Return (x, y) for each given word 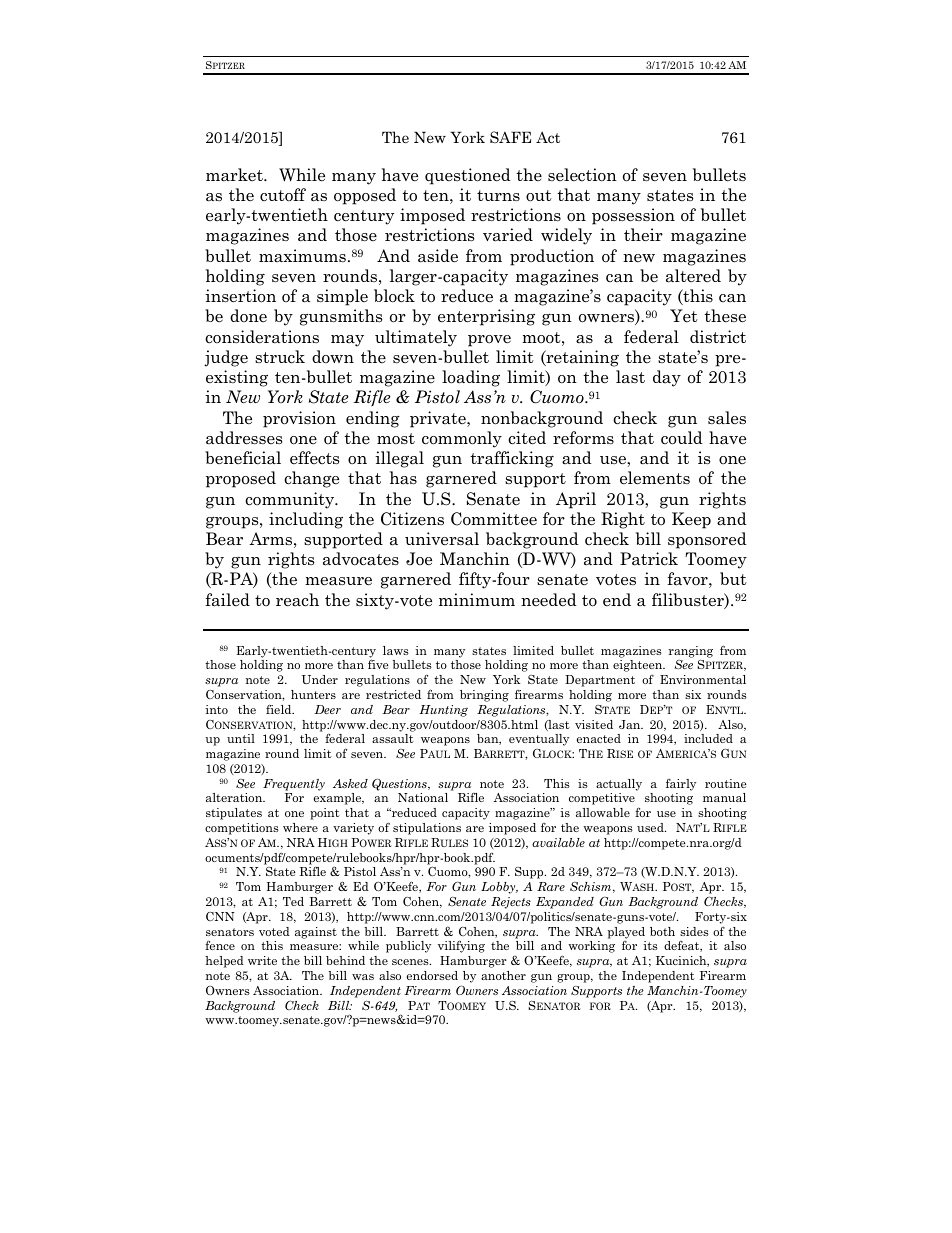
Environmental (703, 679)
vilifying (461, 946)
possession (633, 216)
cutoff (283, 194)
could (682, 438)
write (262, 960)
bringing (484, 696)
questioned (468, 176)
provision (299, 419)
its (650, 945)
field (280, 709)
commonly (462, 439)
